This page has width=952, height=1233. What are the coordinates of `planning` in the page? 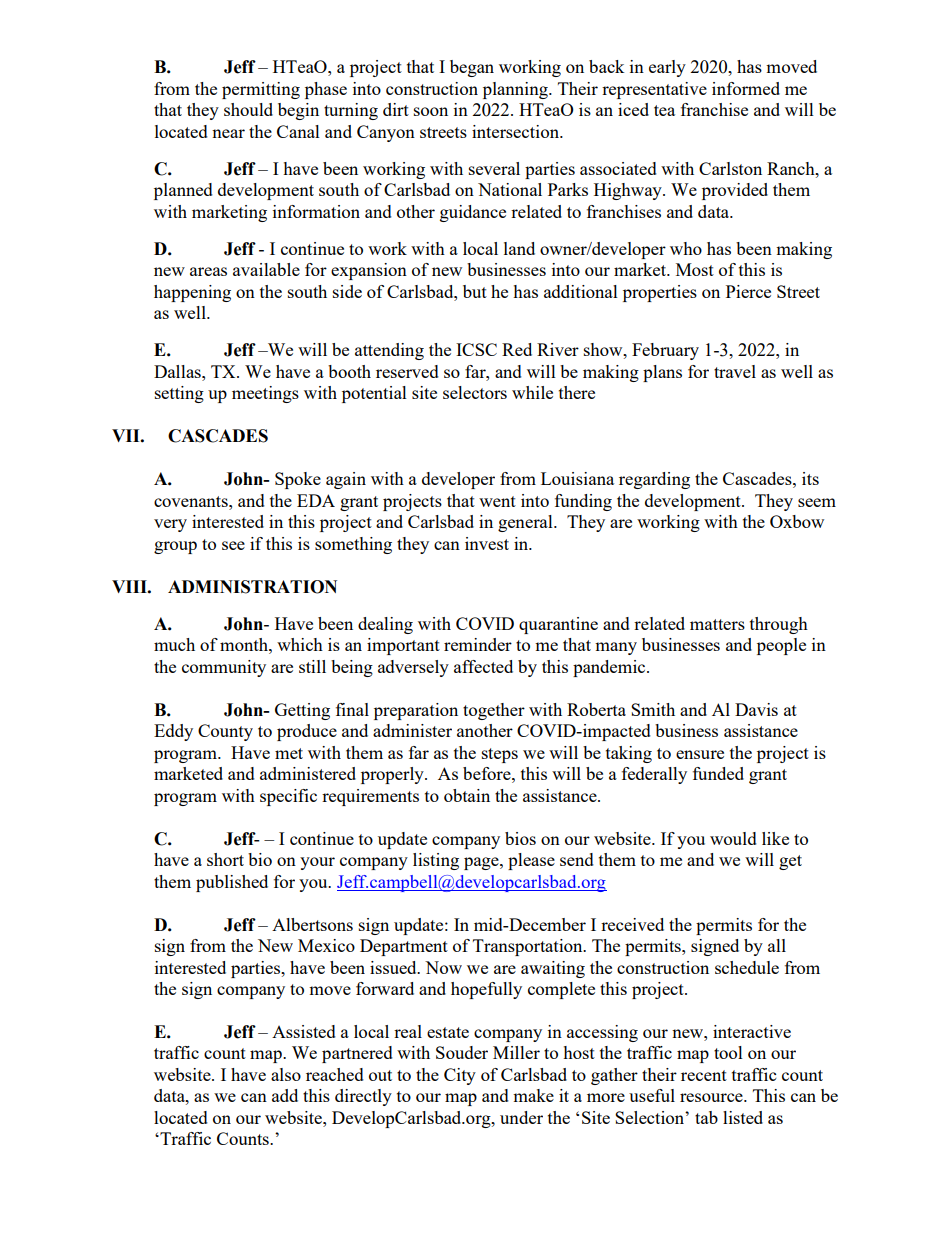 It's located at (516, 90).
